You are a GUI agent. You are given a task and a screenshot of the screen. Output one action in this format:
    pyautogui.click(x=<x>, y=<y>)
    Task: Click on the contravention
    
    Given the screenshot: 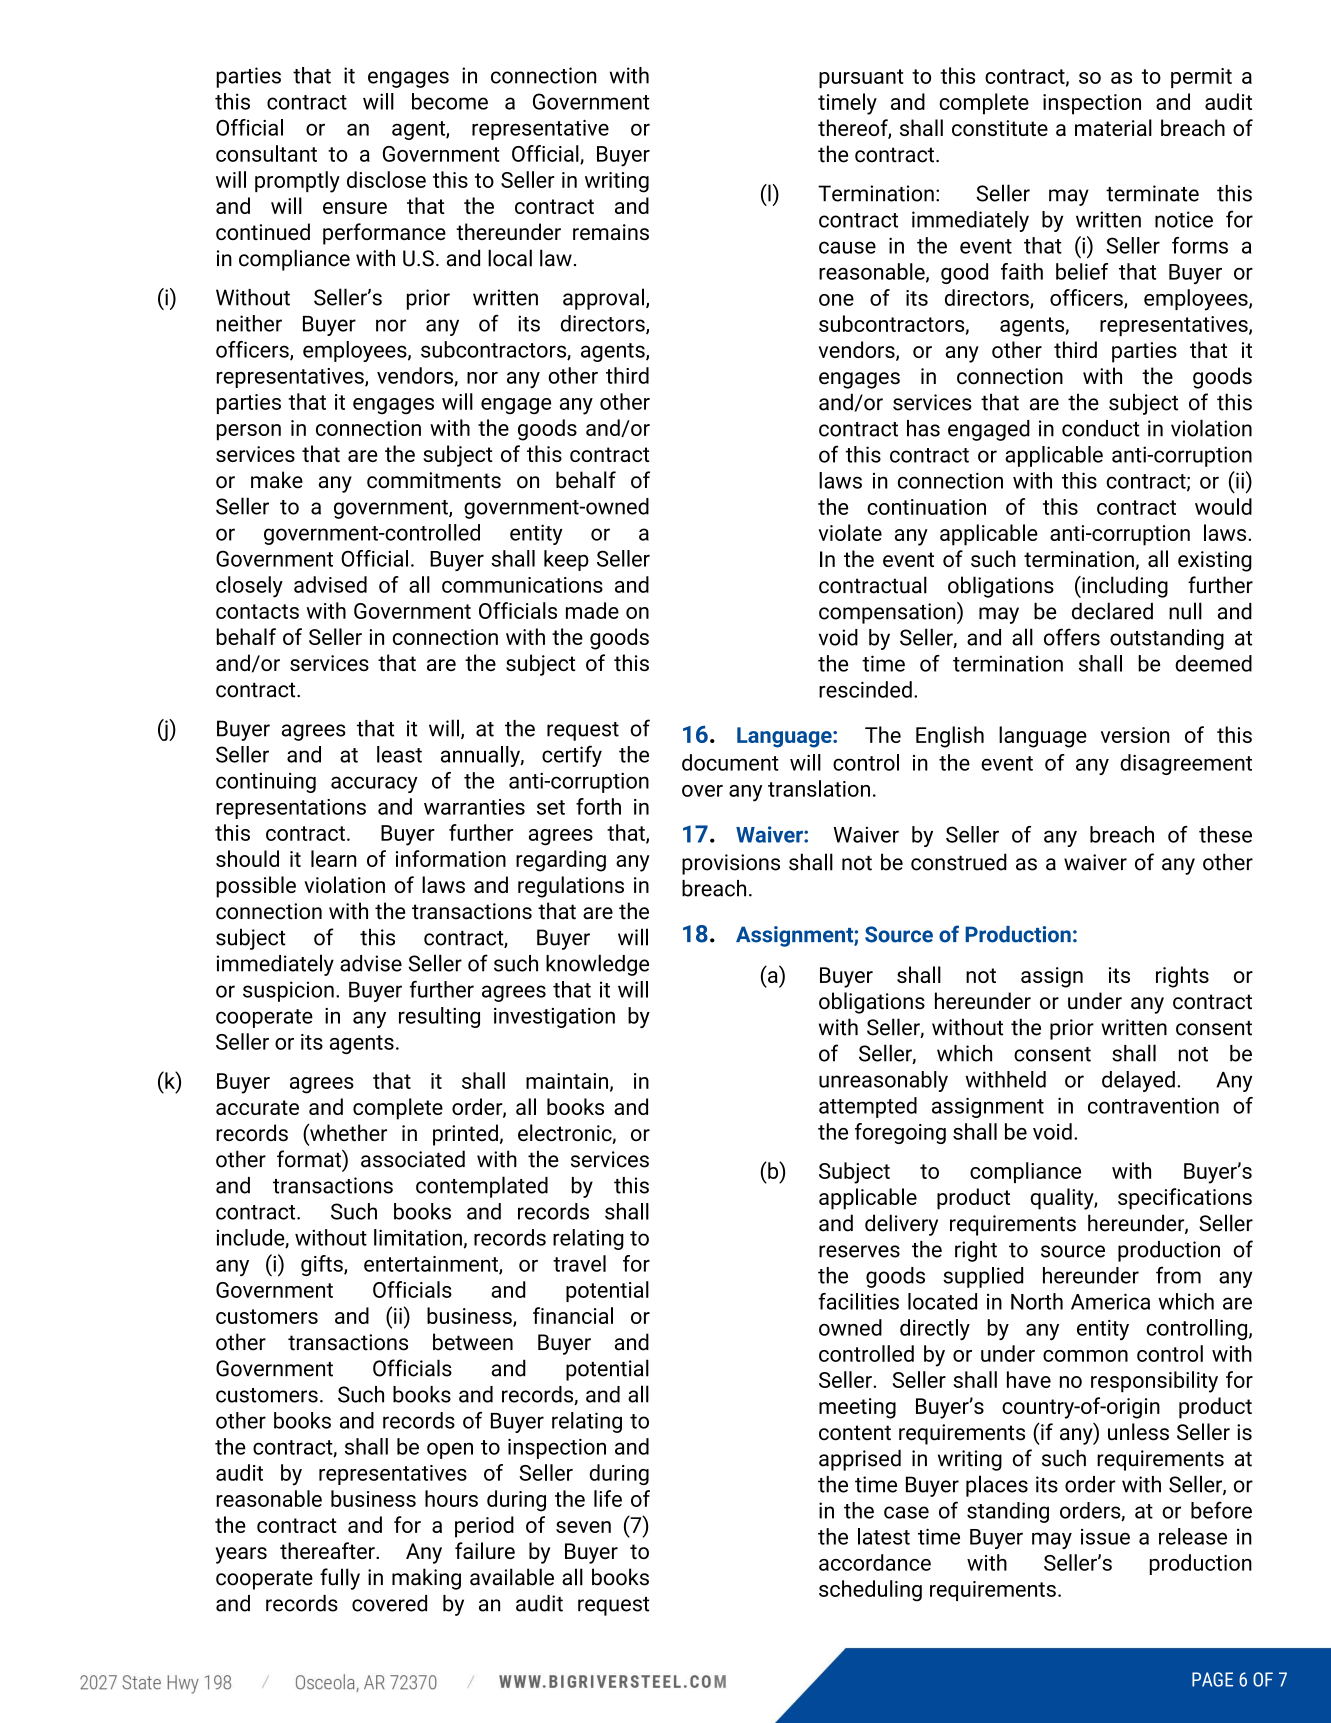 What is the action you would take?
    pyautogui.click(x=1153, y=1106)
